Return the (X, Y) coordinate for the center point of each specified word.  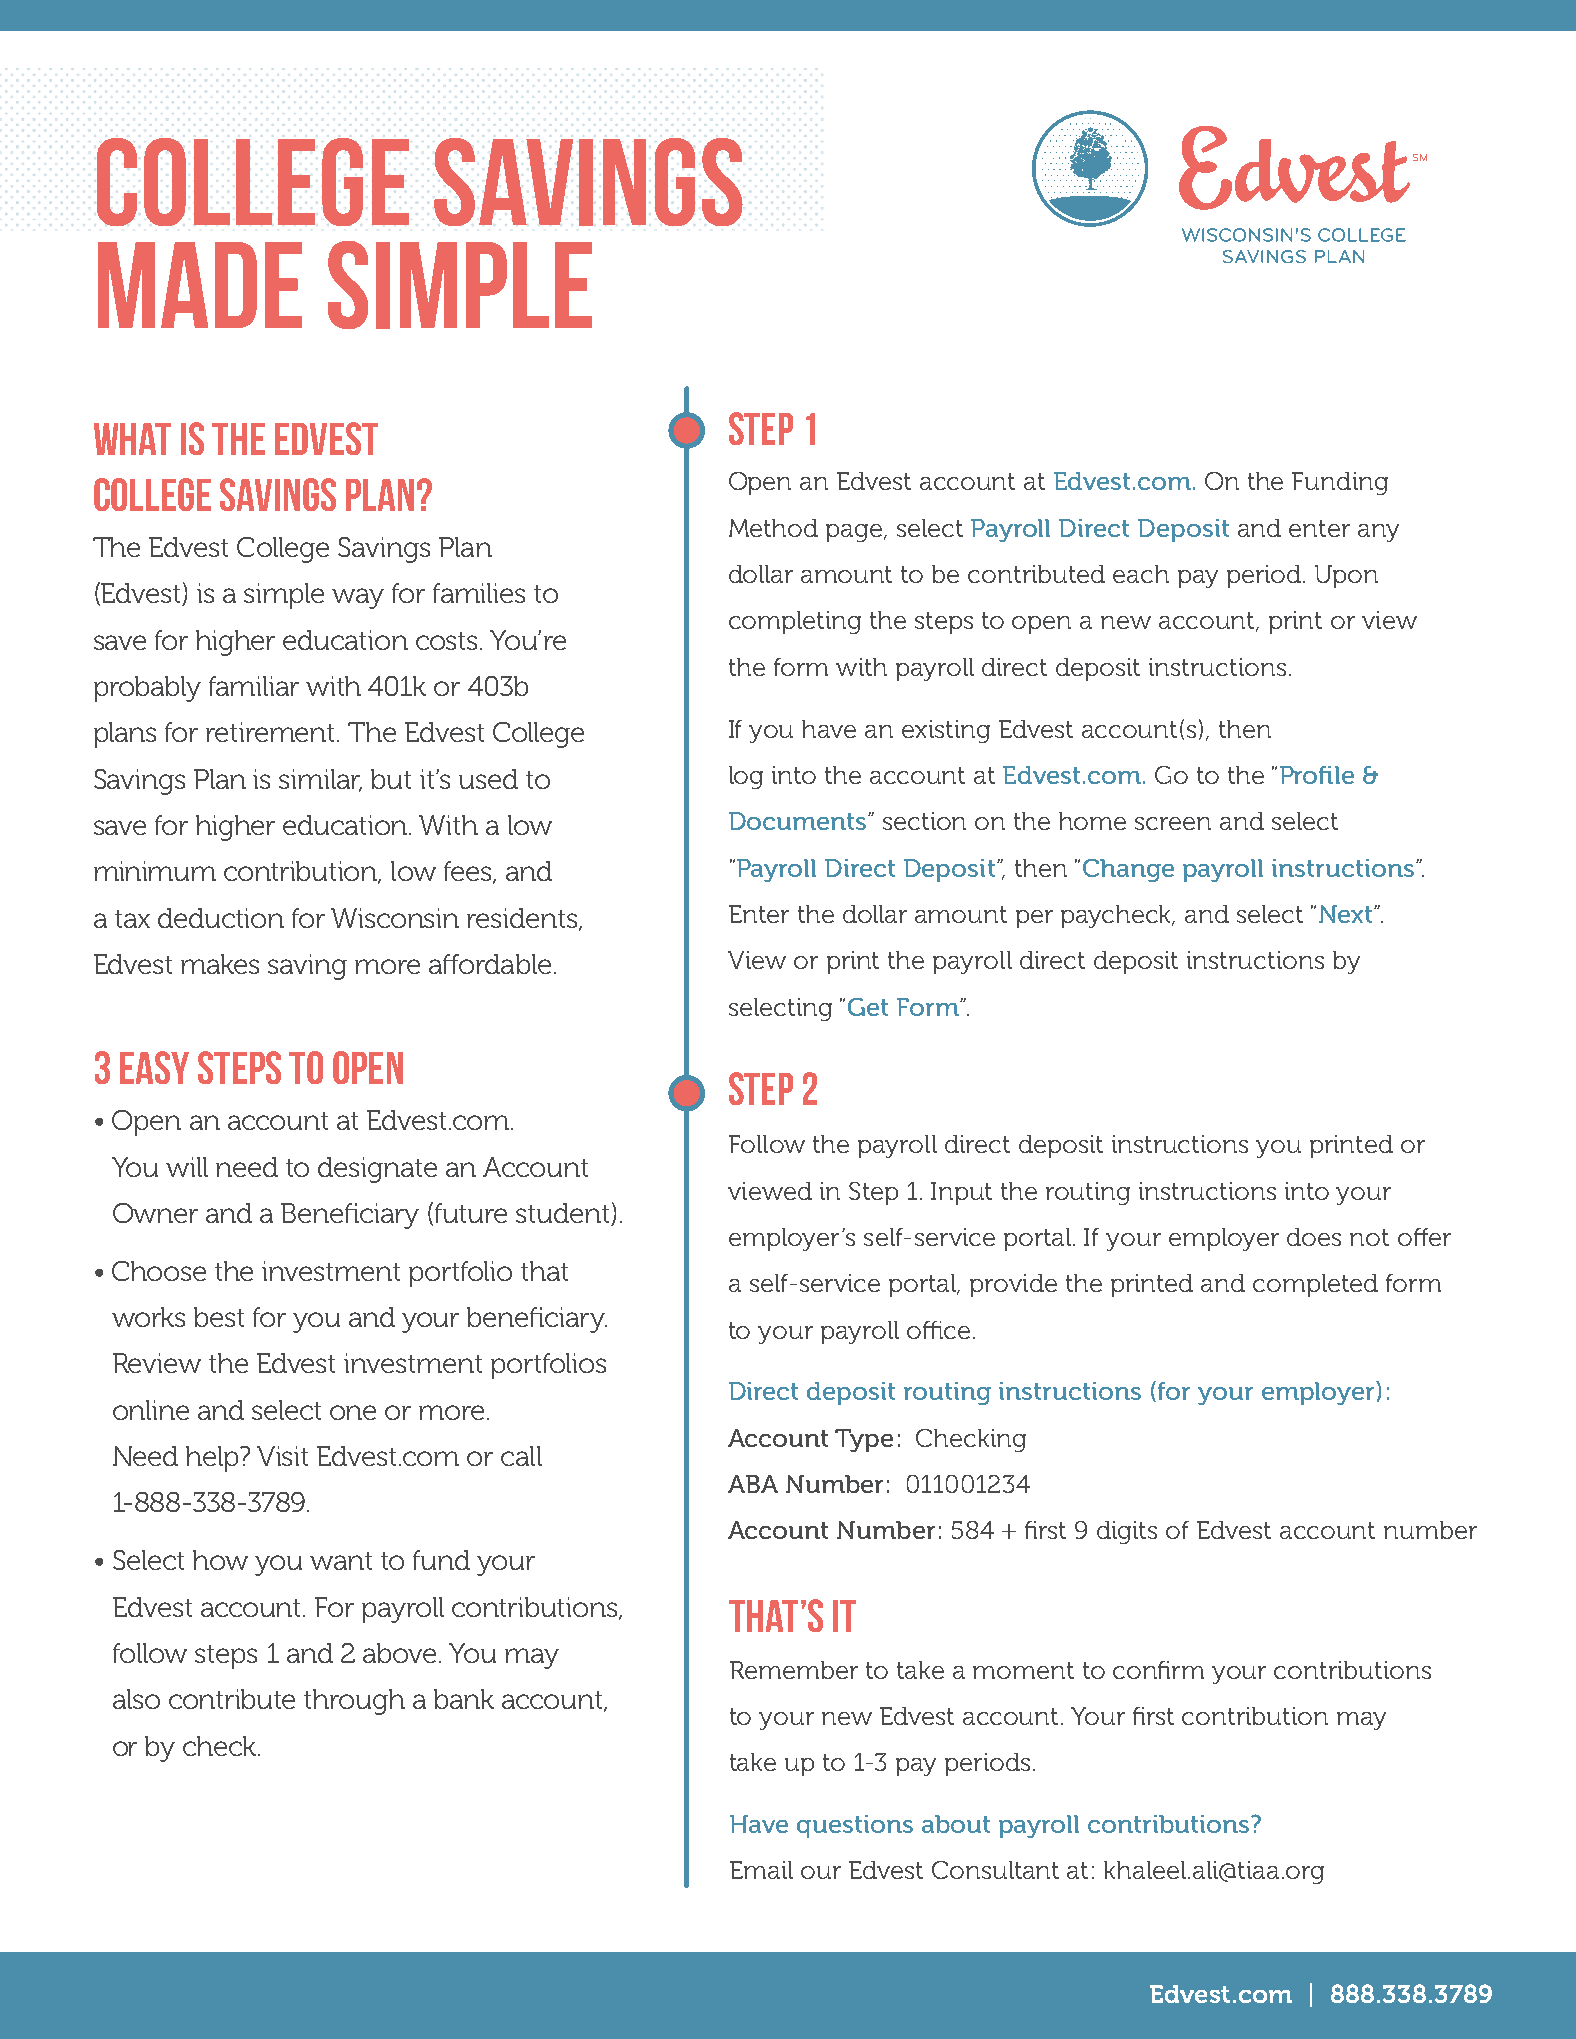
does (1314, 1237)
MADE (200, 285)
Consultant (995, 1870)
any (1378, 533)
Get (868, 1007)
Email (761, 1870)
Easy (154, 1067)
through (354, 1702)
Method (773, 528)
